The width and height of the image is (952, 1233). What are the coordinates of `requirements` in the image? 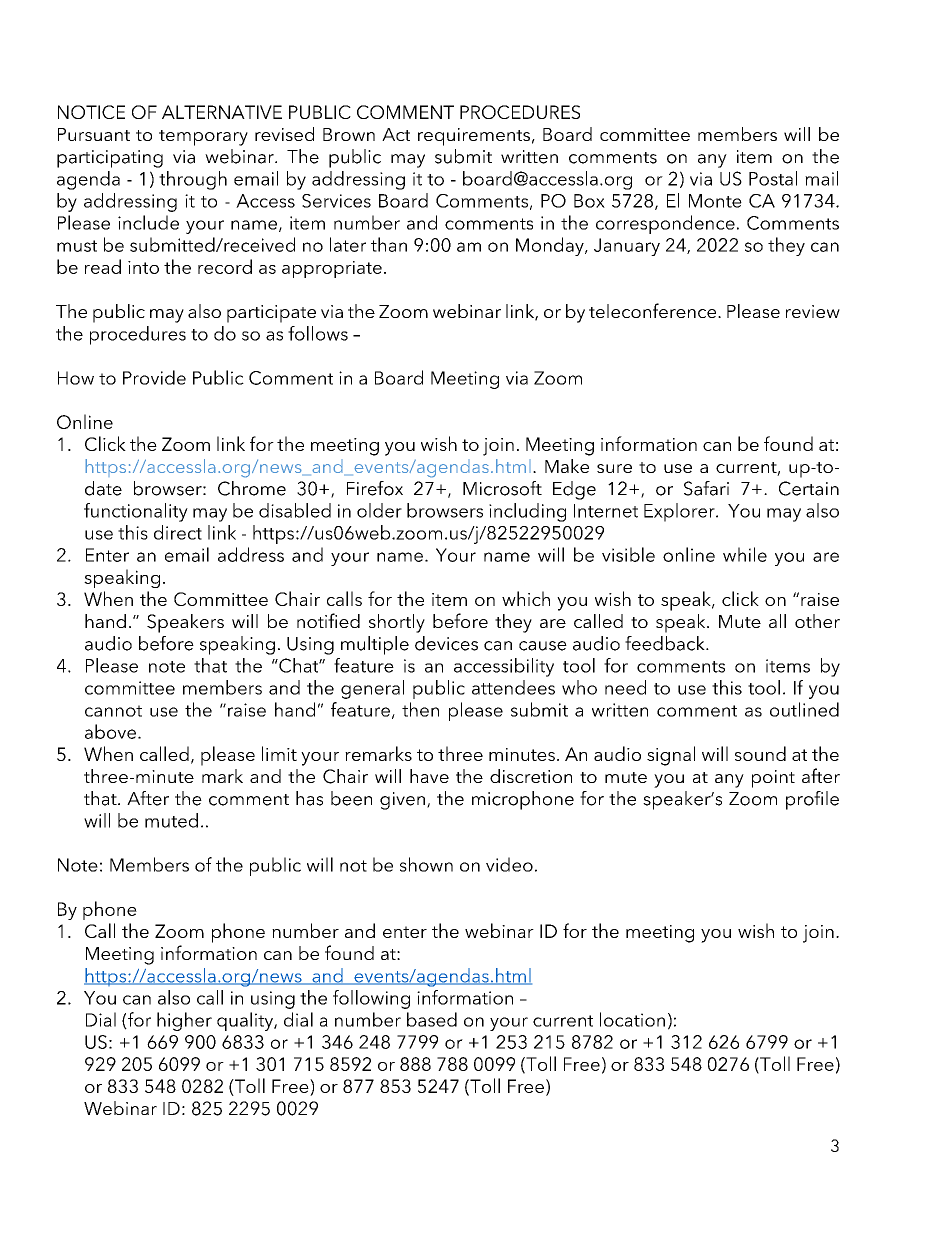 It's located at (474, 137).
